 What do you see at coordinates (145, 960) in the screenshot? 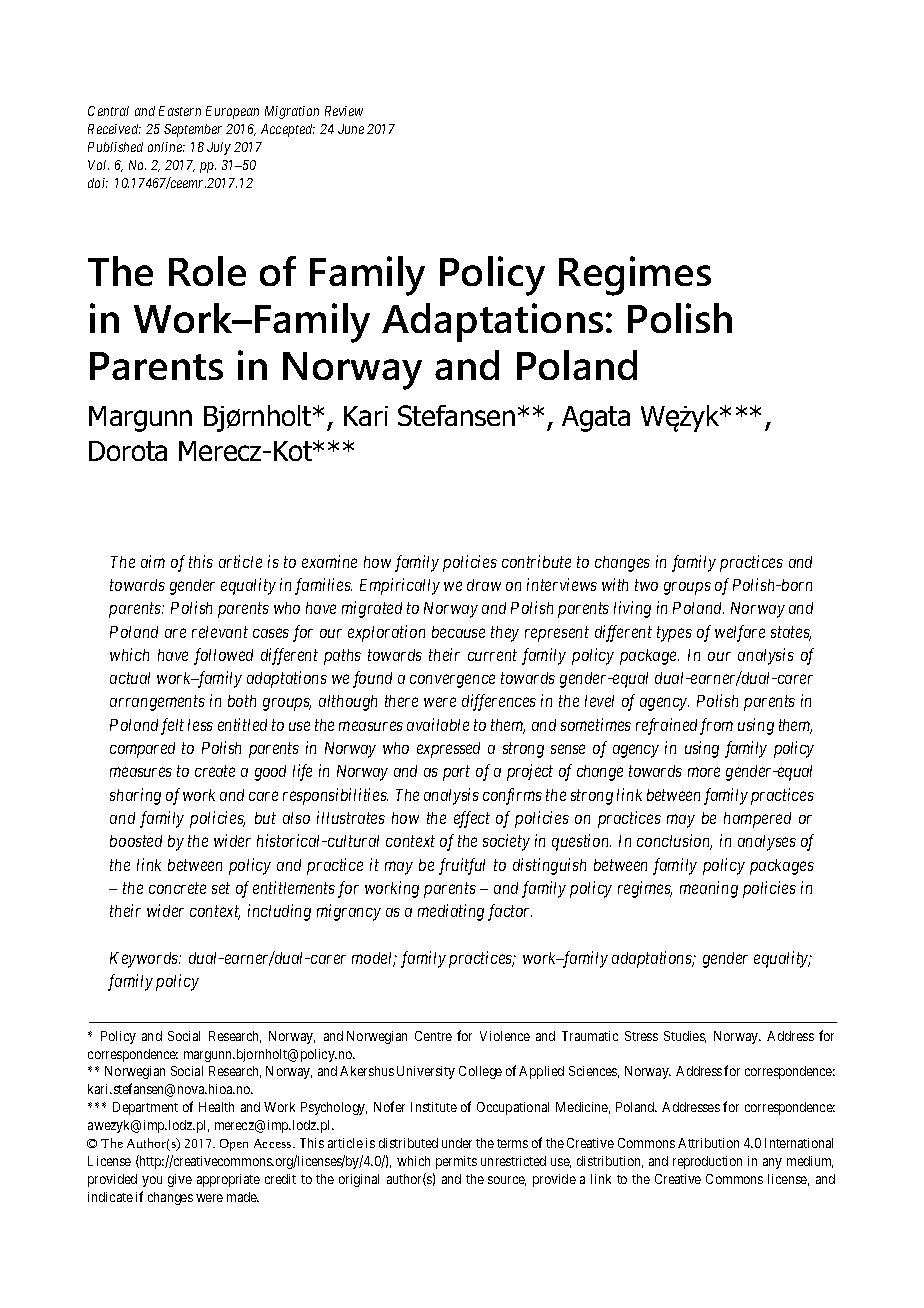
I see `Keywords` at bounding box center [145, 960].
